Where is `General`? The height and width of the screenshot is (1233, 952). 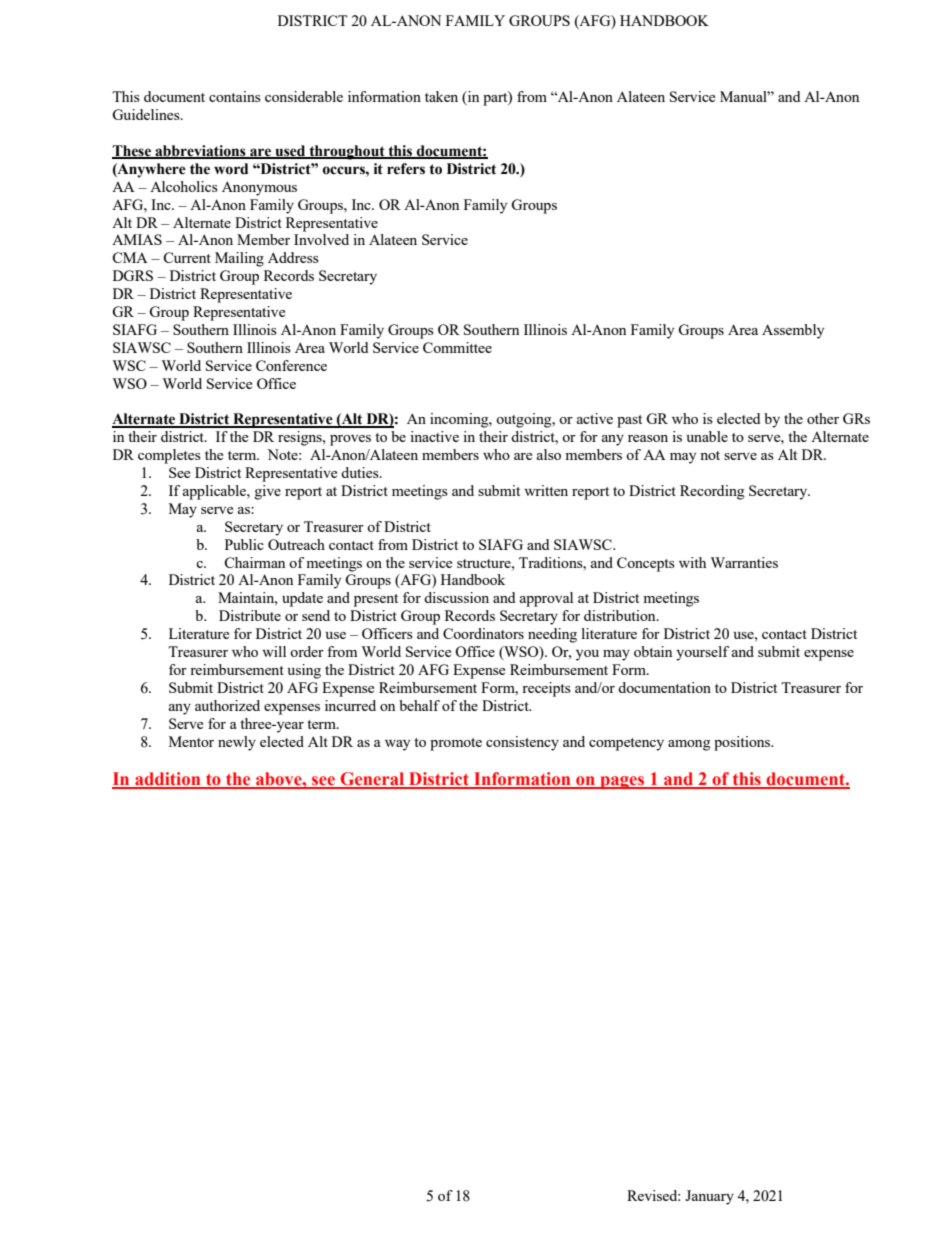
General is located at coordinates (372, 780).
